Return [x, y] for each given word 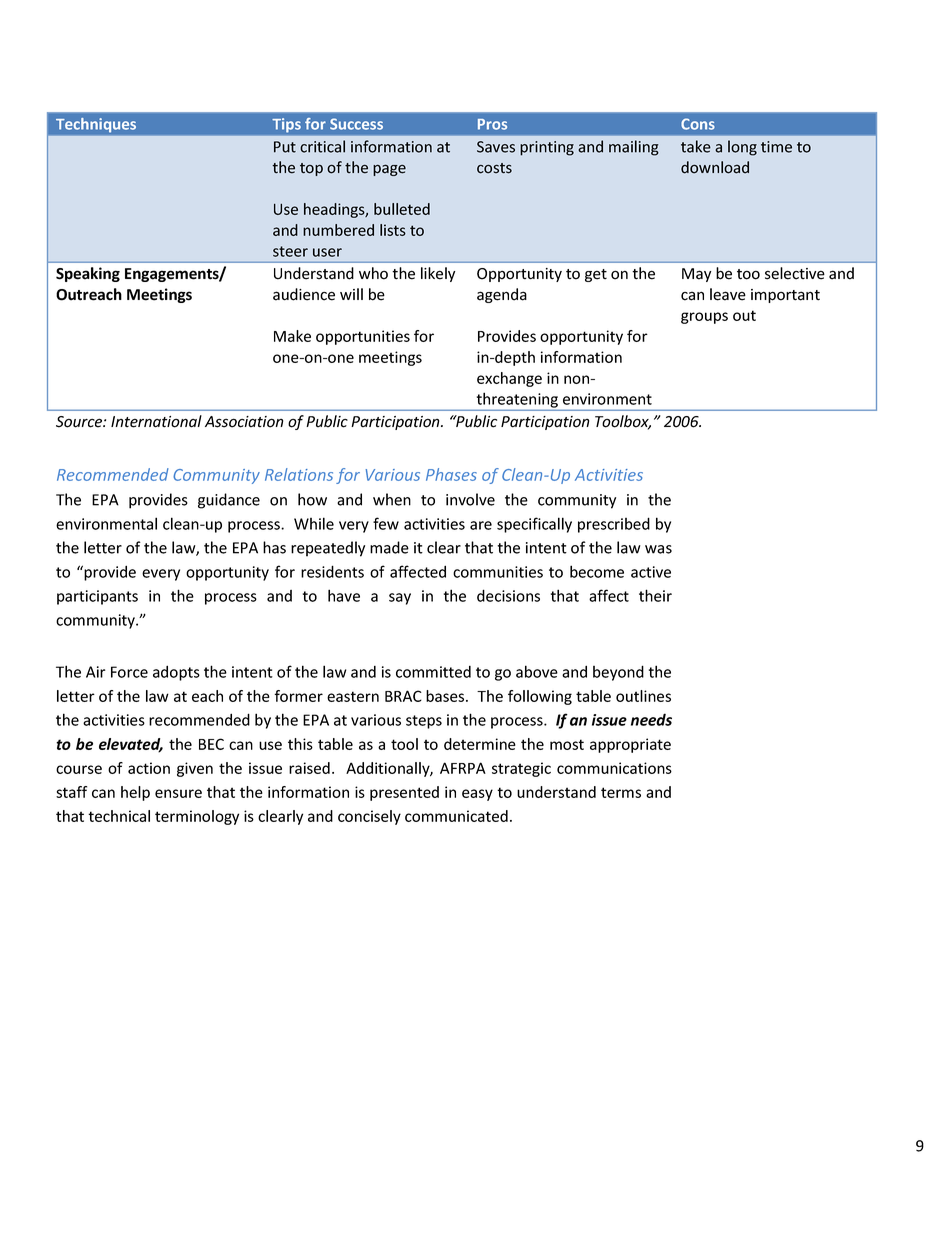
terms [621, 792]
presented [404, 793]
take [696, 146]
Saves [496, 147]
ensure [178, 793]
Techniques [96, 125]
